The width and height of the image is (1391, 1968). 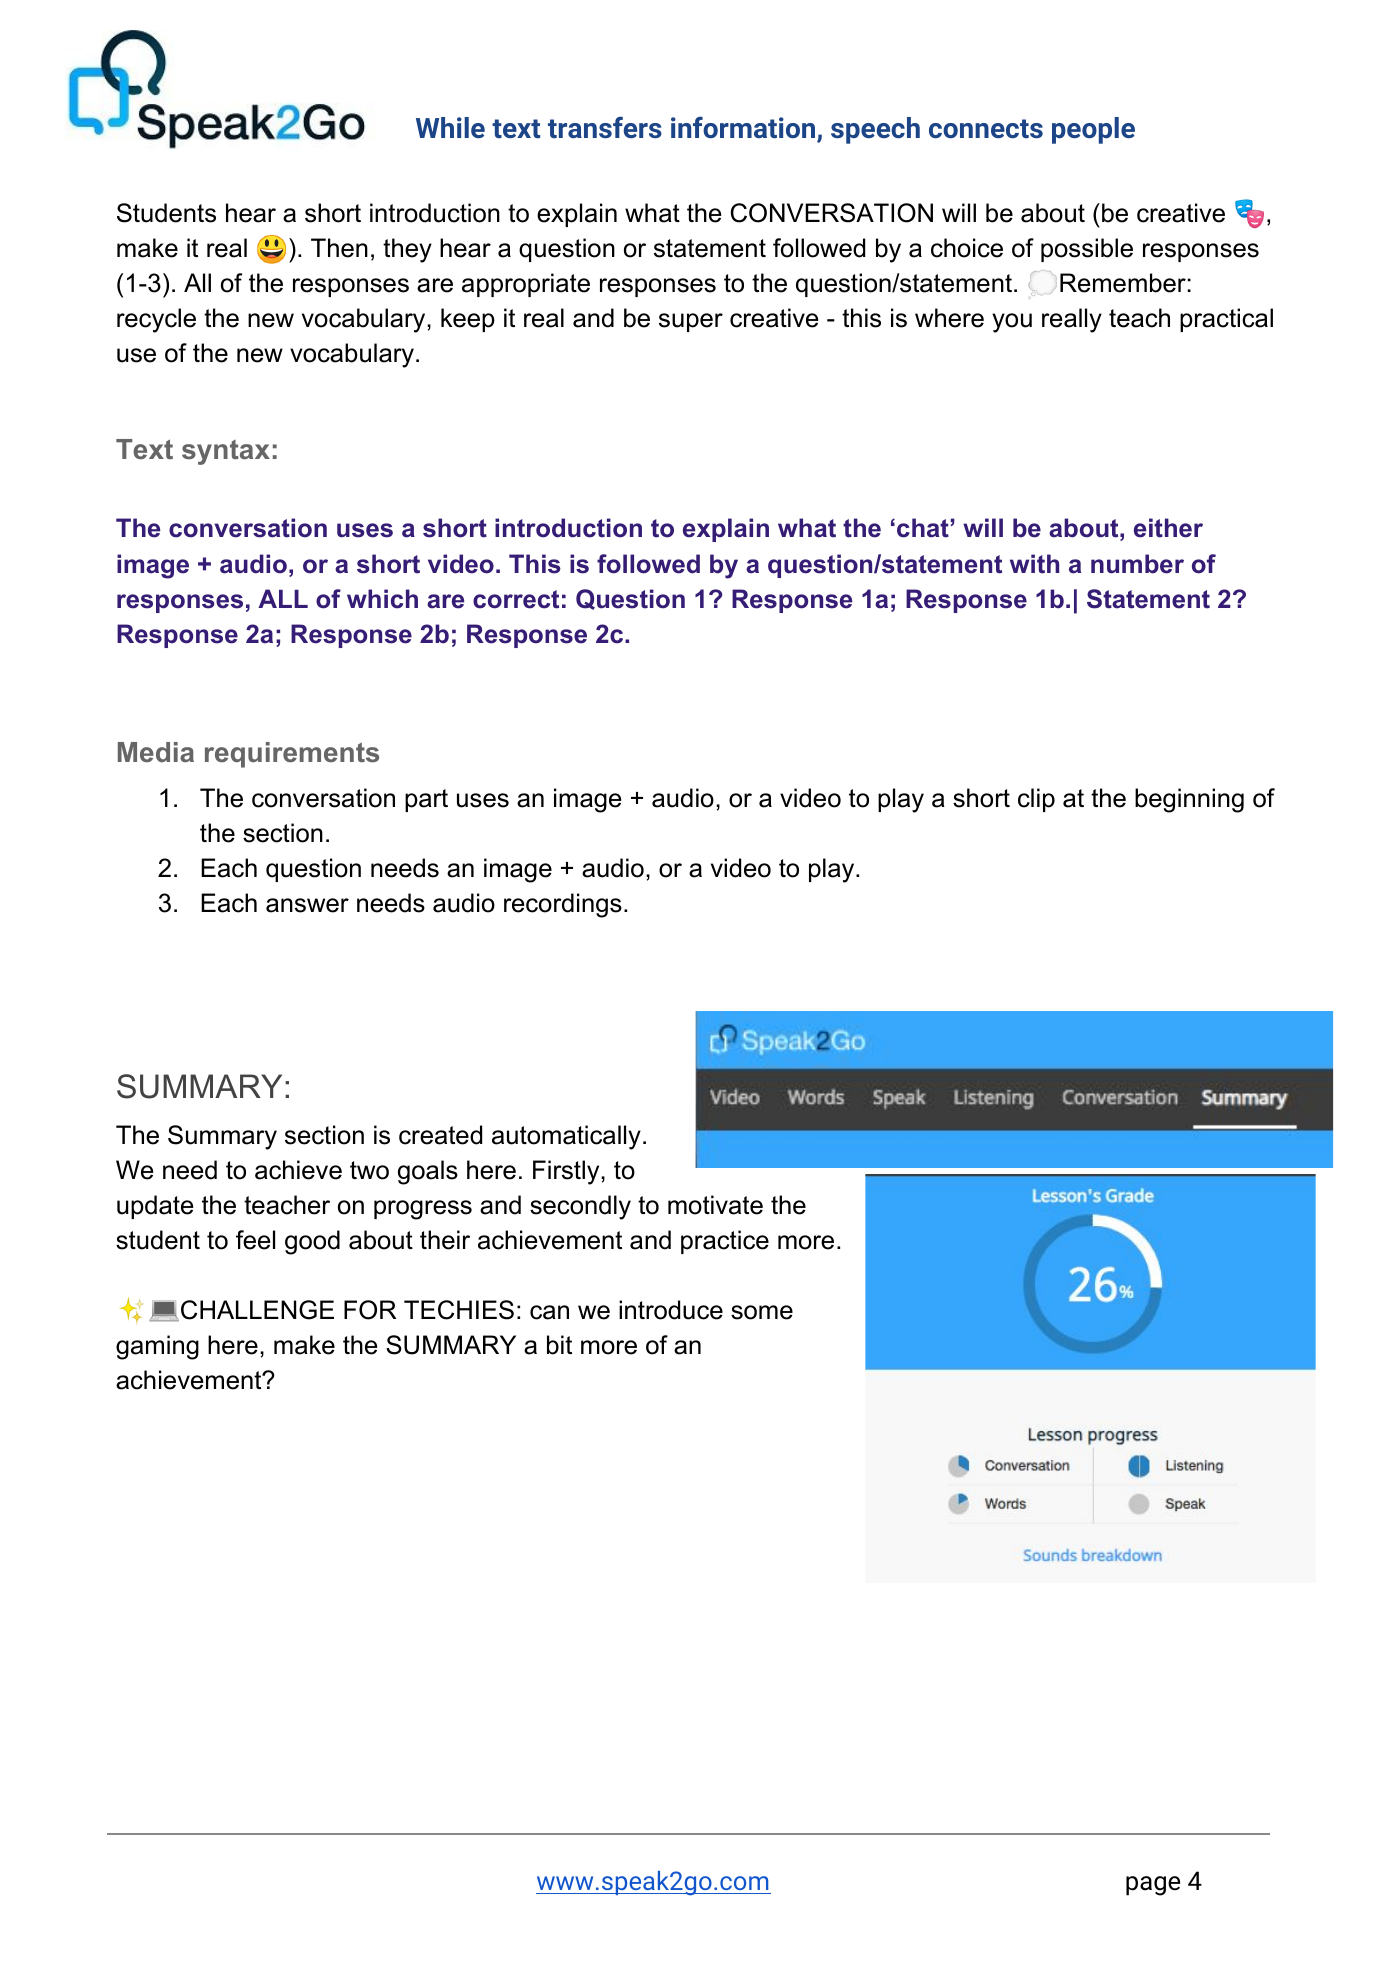 What do you see at coordinates (339, 248) in the image?
I see `Then` at bounding box center [339, 248].
